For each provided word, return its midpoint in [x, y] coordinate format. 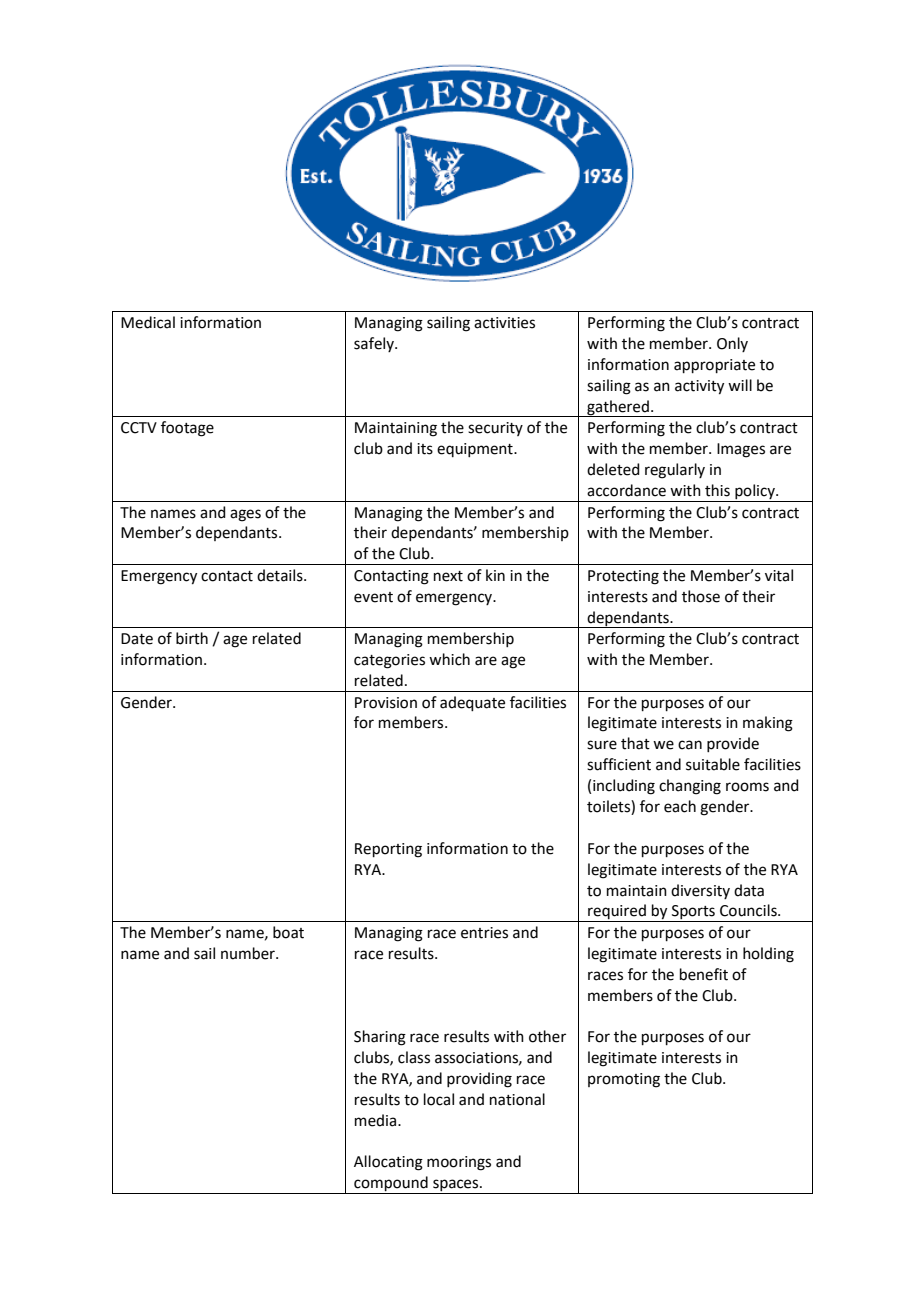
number [249, 953]
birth [192, 638]
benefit [704, 974]
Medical [148, 322]
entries [484, 933]
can [690, 745]
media [377, 1120]
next [448, 576]
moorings [459, 1163]
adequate [472, 703]
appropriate [714, 366]
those [701, 596]
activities [504, 323]
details [281, 575]
